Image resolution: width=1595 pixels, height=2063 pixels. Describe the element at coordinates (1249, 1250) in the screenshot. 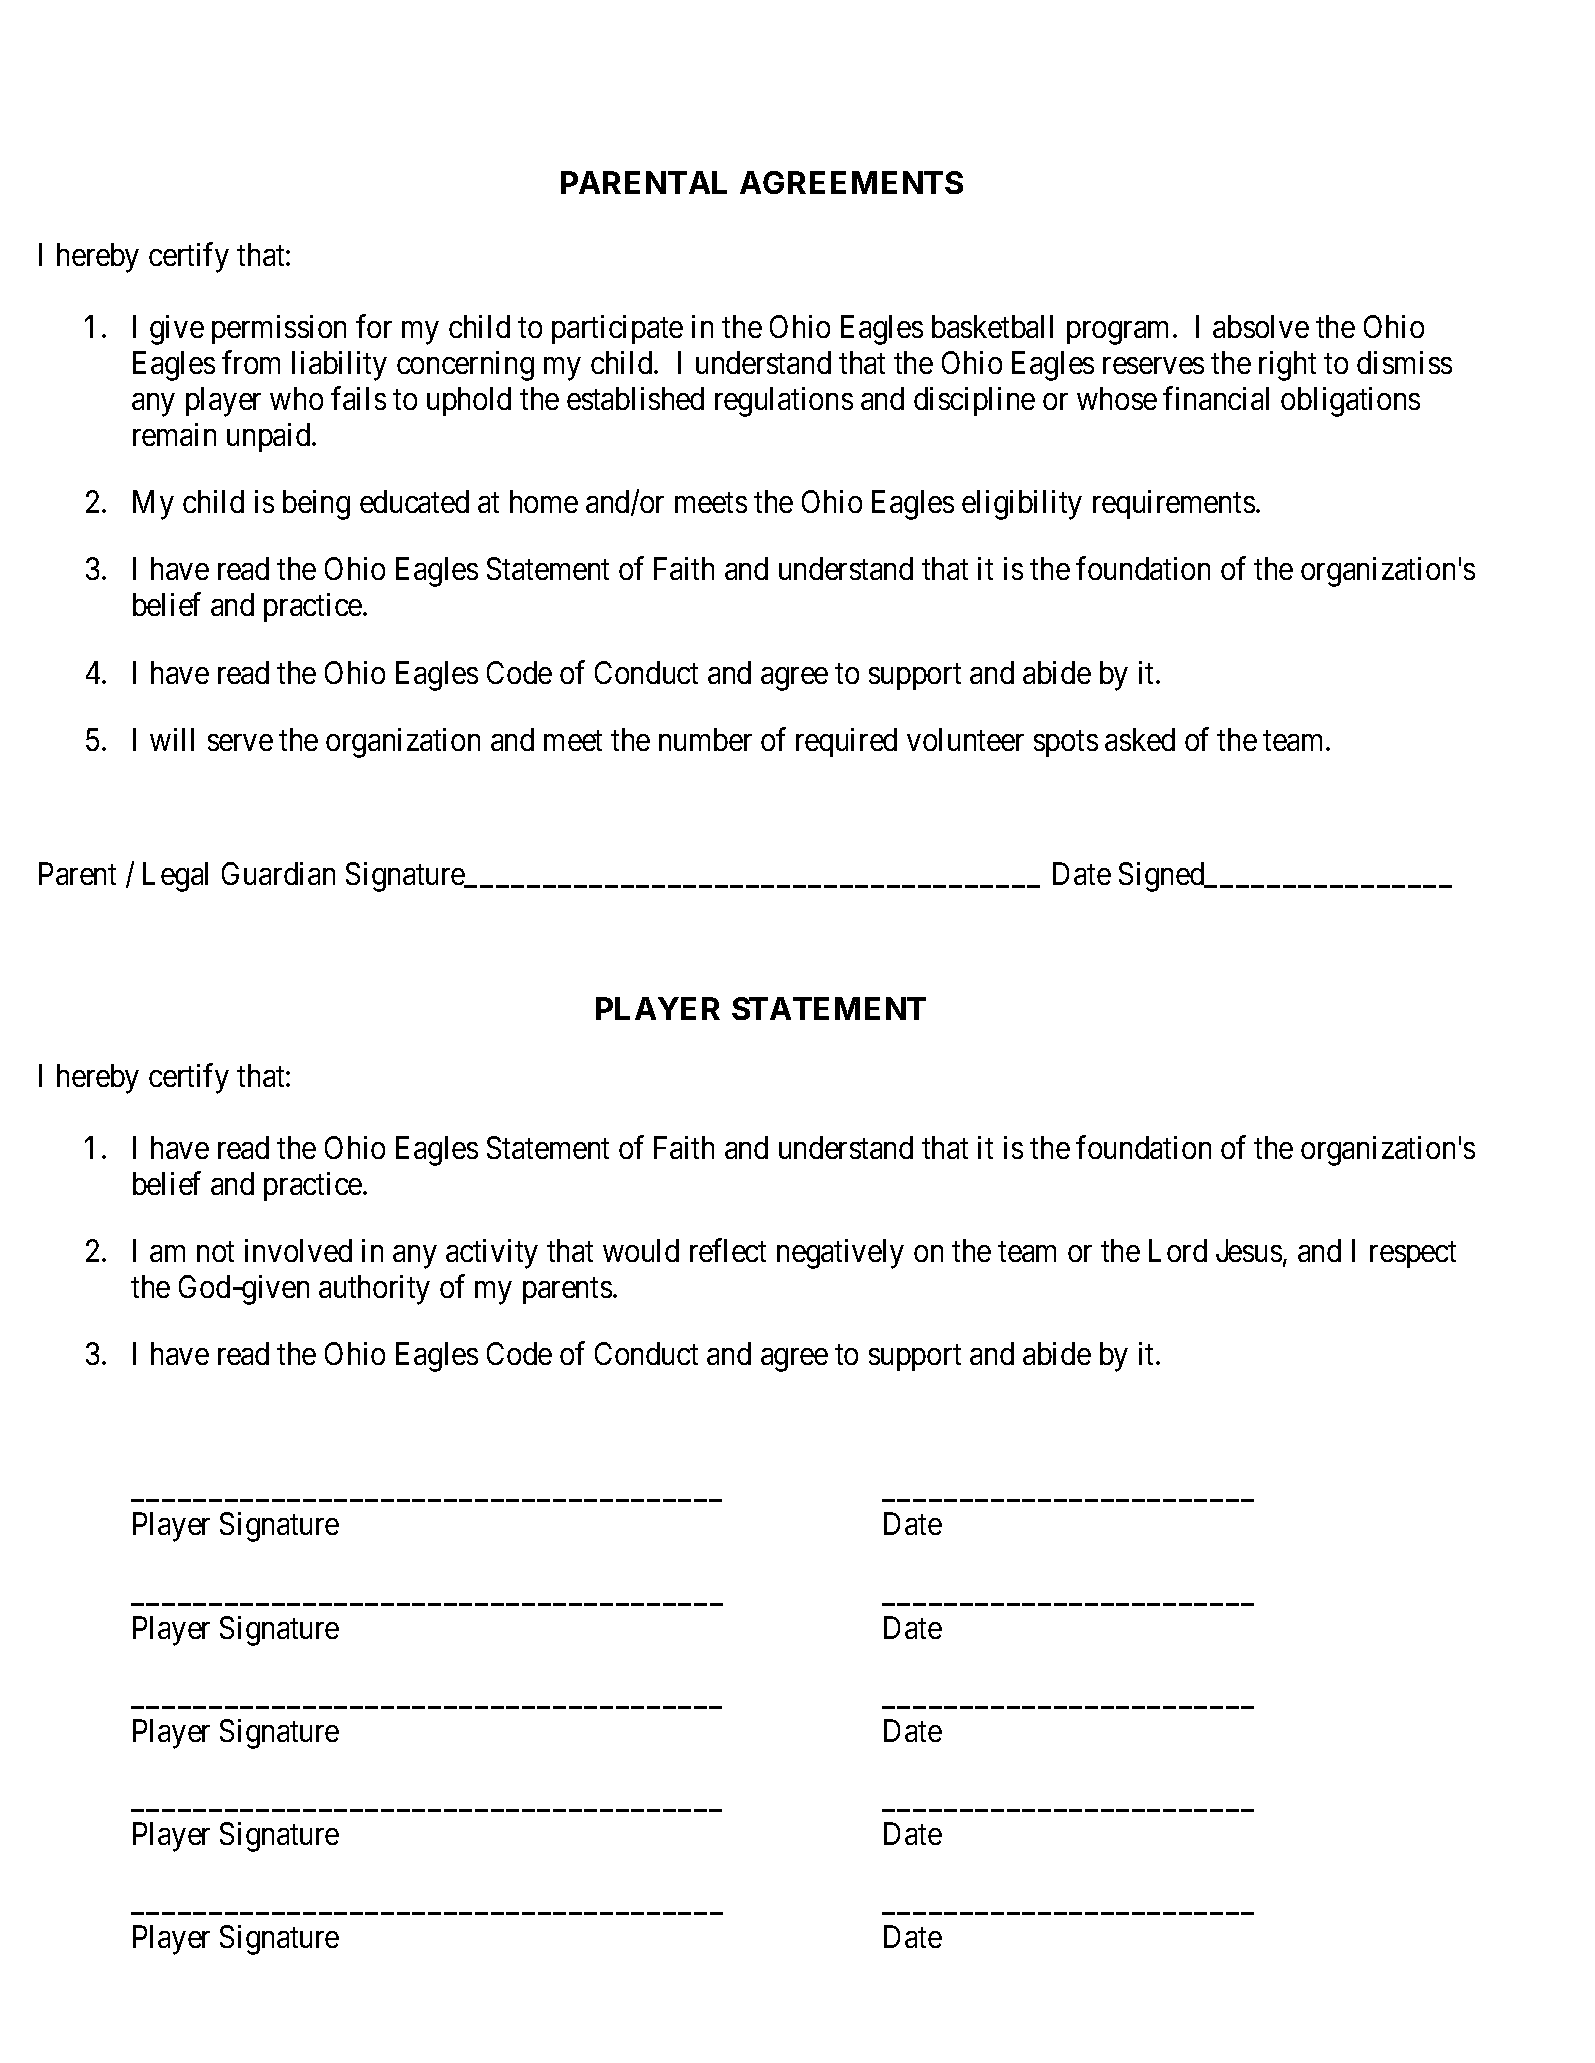

I see `Jesus` at that location.
